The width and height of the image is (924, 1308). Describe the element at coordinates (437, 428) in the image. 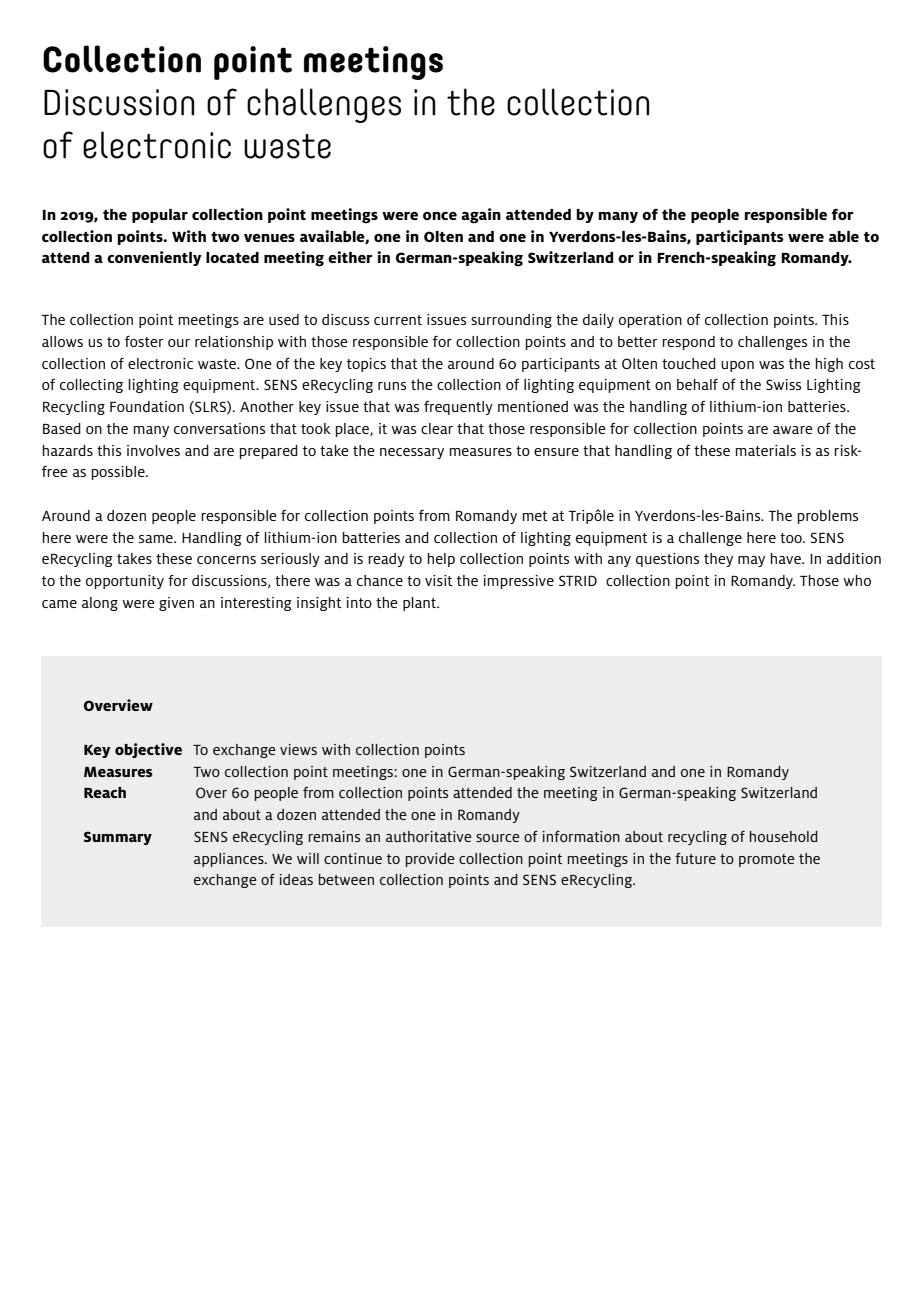

I see `clear` at that location.
